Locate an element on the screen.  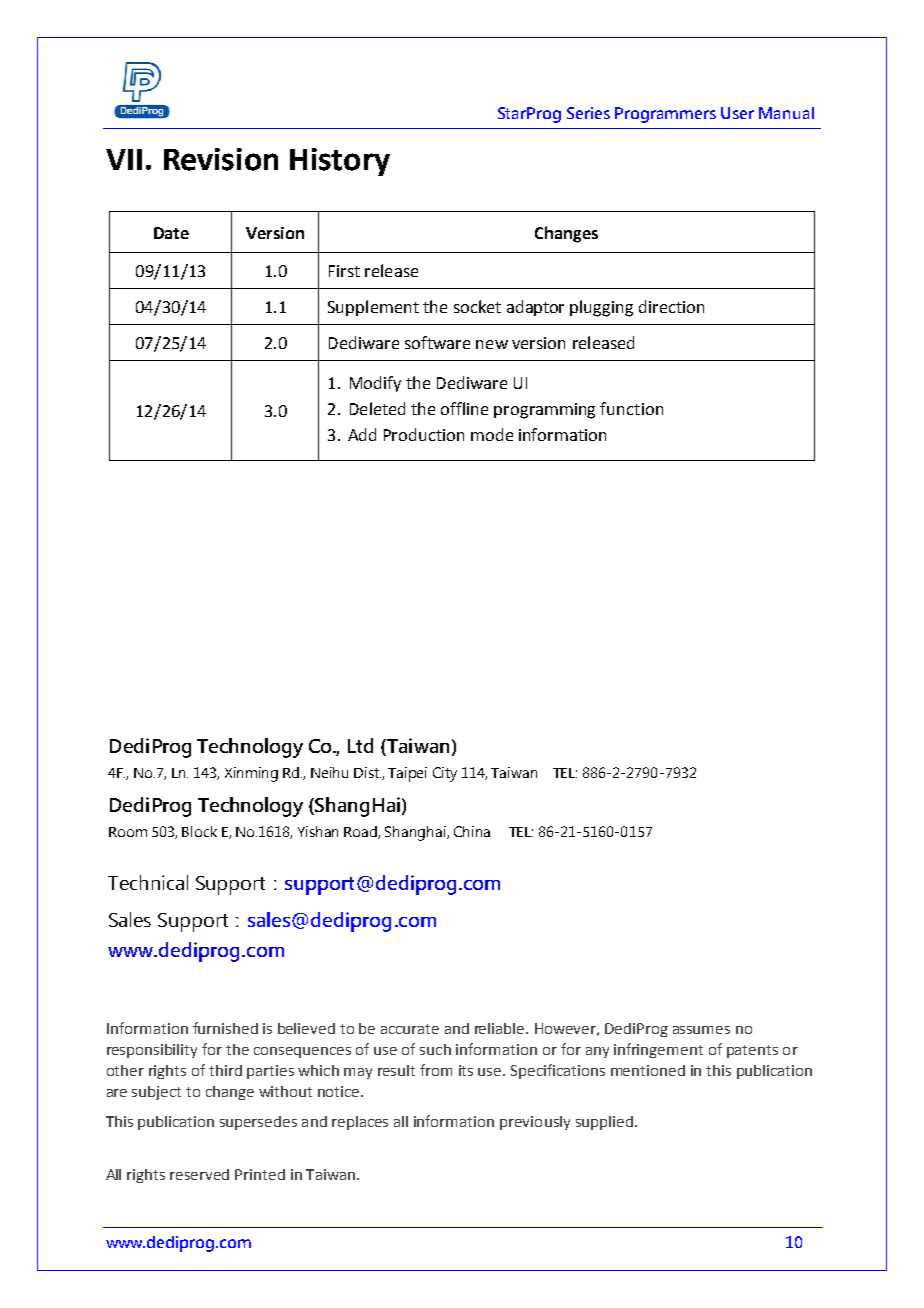
assumes is located at coordinates (701, 1030).
